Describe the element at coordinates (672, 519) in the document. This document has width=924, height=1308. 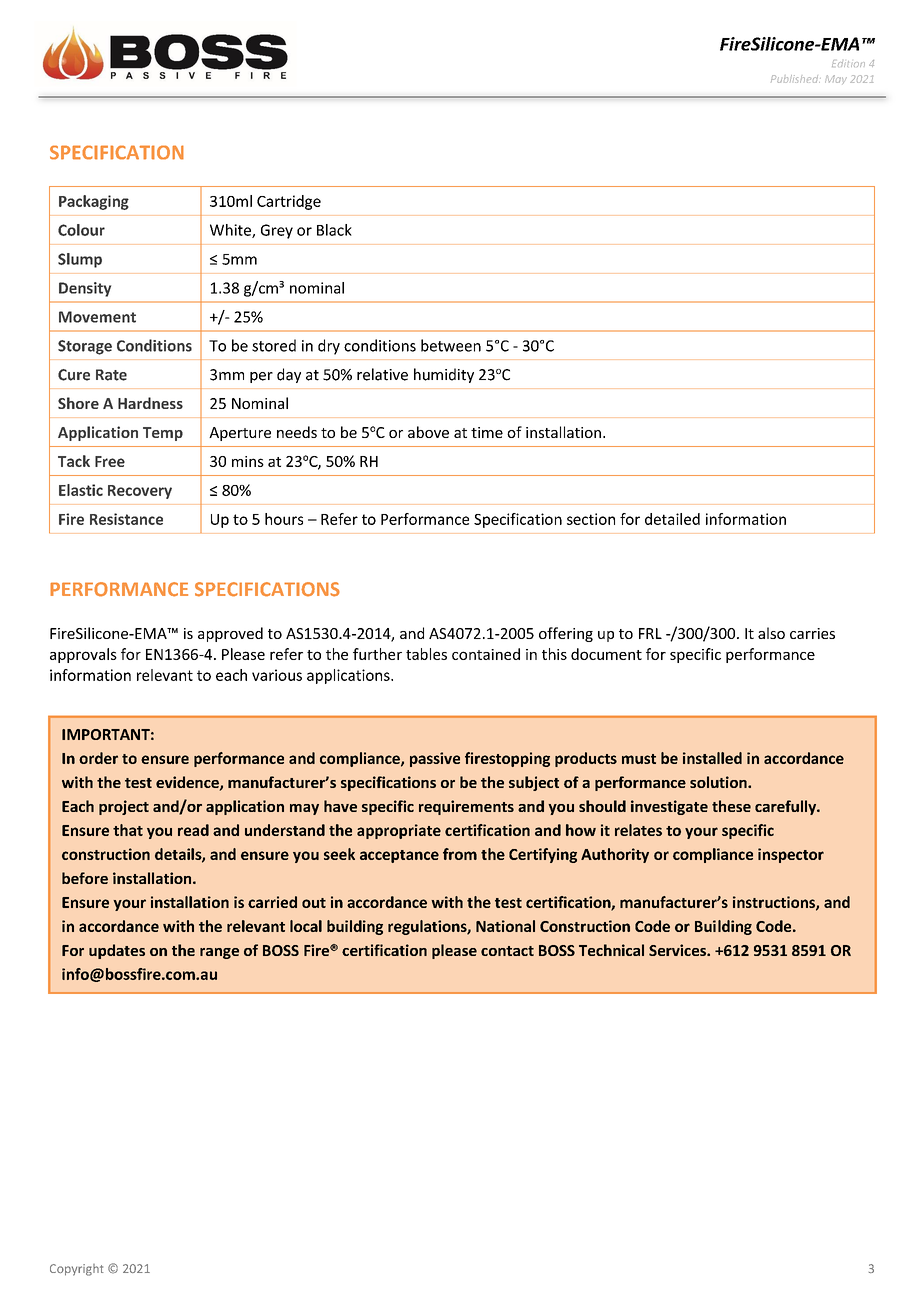
I see `detailed` at that location.
